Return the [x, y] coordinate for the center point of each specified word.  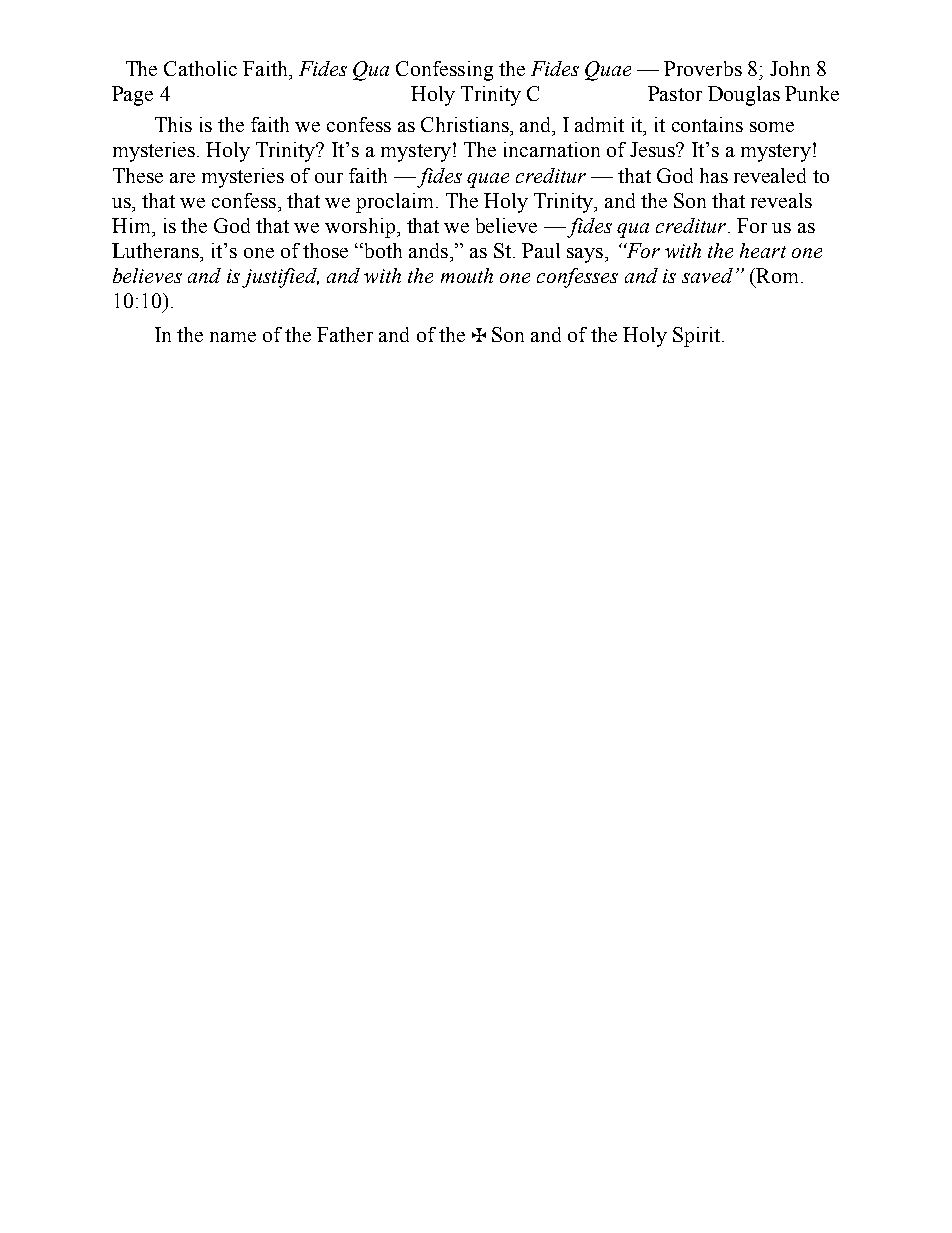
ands [430, 250]
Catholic [200, 68]
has [714, 175]
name [233, 337]
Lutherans [156, 250]
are [182, 178]
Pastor [675, 93]
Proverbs [703, 68]
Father [345, 334]
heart [763, 250]
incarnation [552, 149]
